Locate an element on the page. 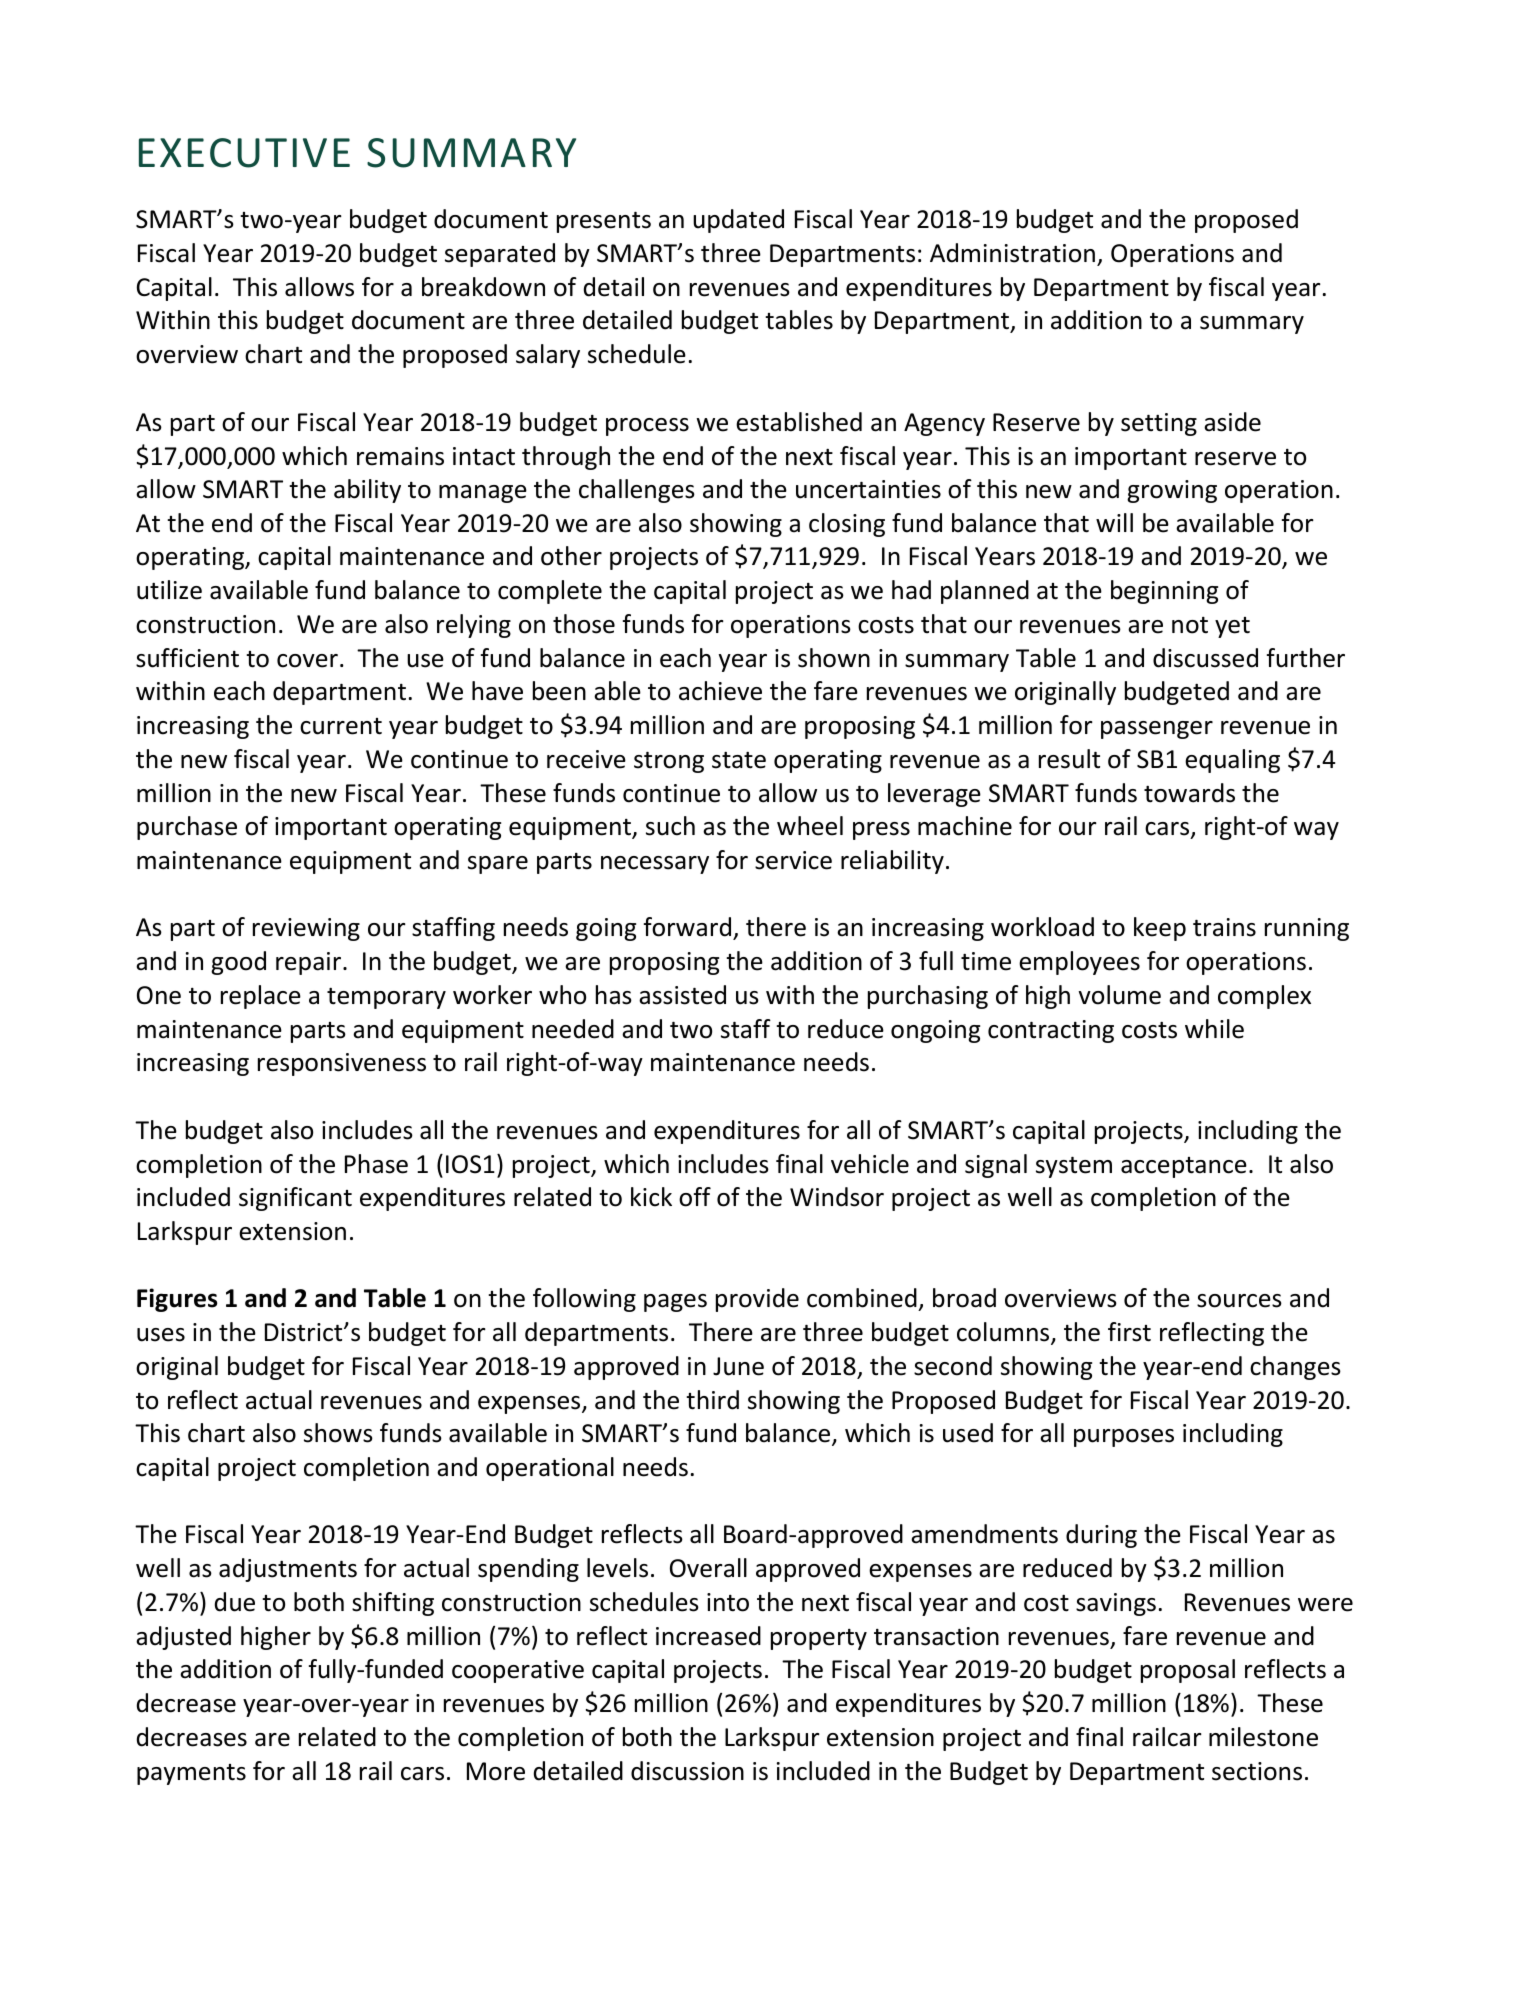 The width and height of the document is (1537, 1989). off is located at coordinates (695, 1197).
